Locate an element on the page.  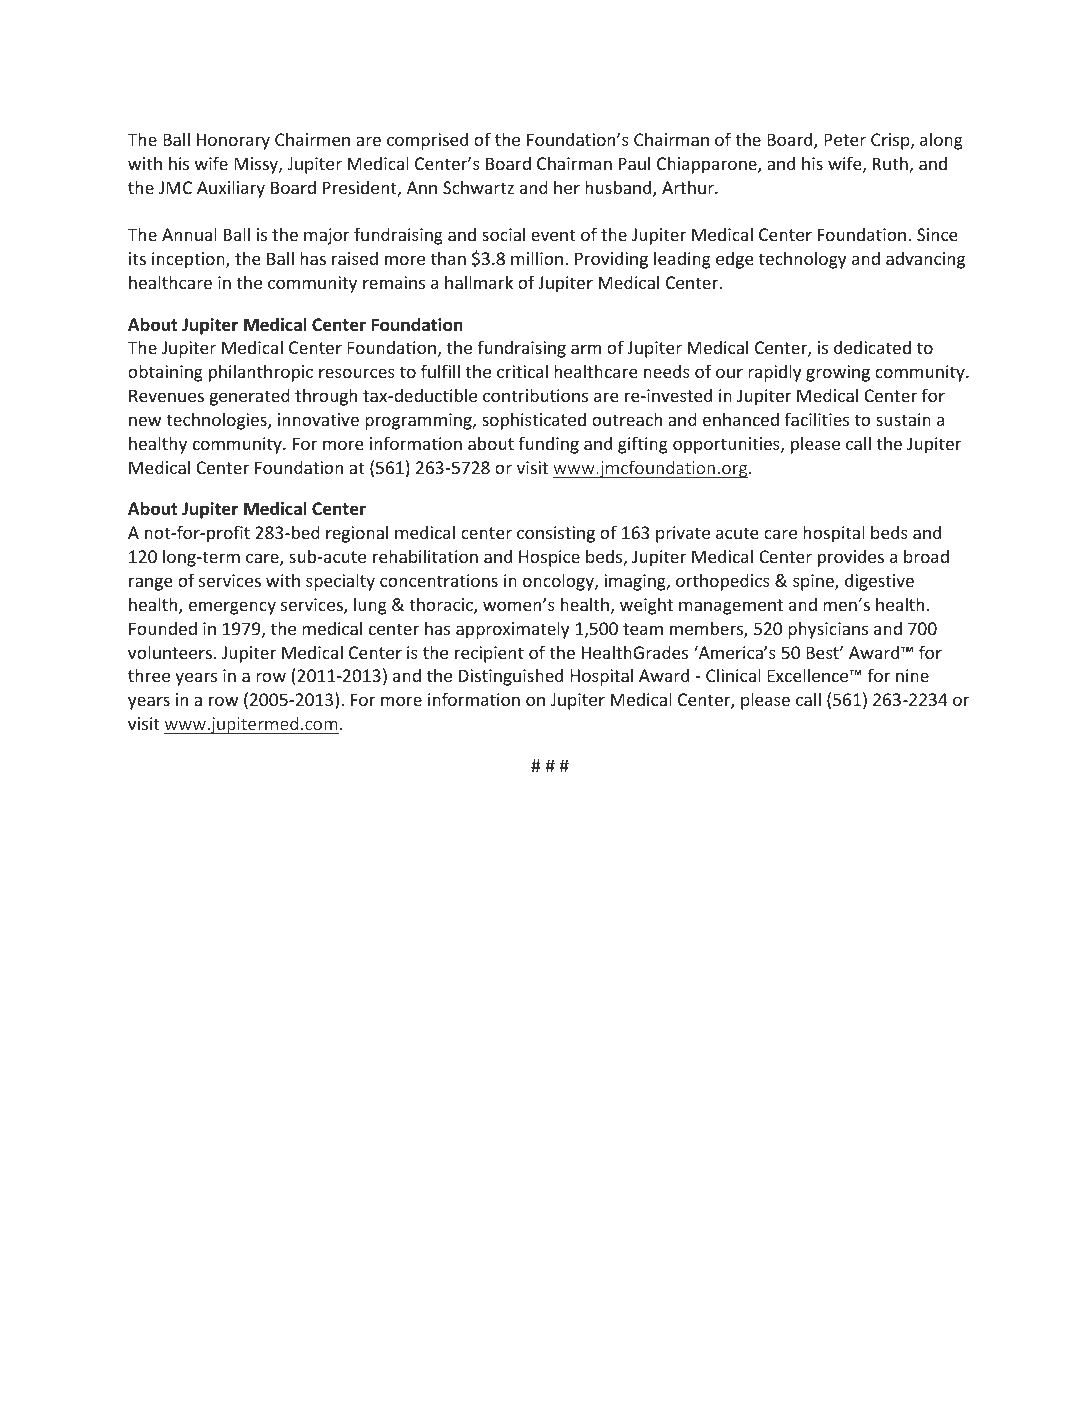
generated is located at coordinates (250, 397).
